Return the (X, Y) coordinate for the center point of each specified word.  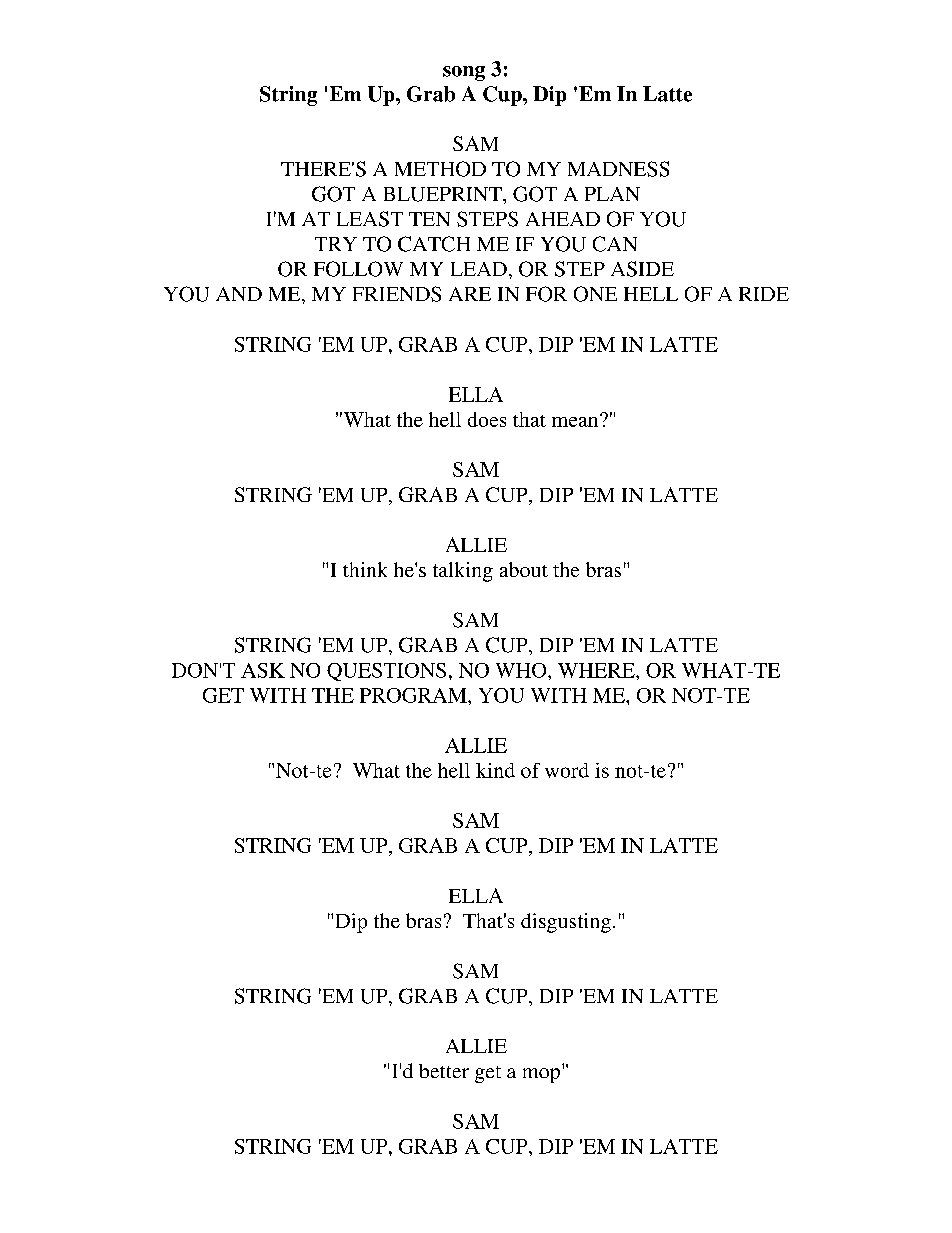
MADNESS (618, 169)
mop (541, 1075)
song (464, 73)
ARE (470, 294)
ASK (263, 670)
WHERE (597, 670)
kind (495, 770)
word (567, 770)
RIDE (764, 294)
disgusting (566, 923)
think (365, 569)
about (524, 569)
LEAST (370, 219)
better (444, 1071)
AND (239, 294)
